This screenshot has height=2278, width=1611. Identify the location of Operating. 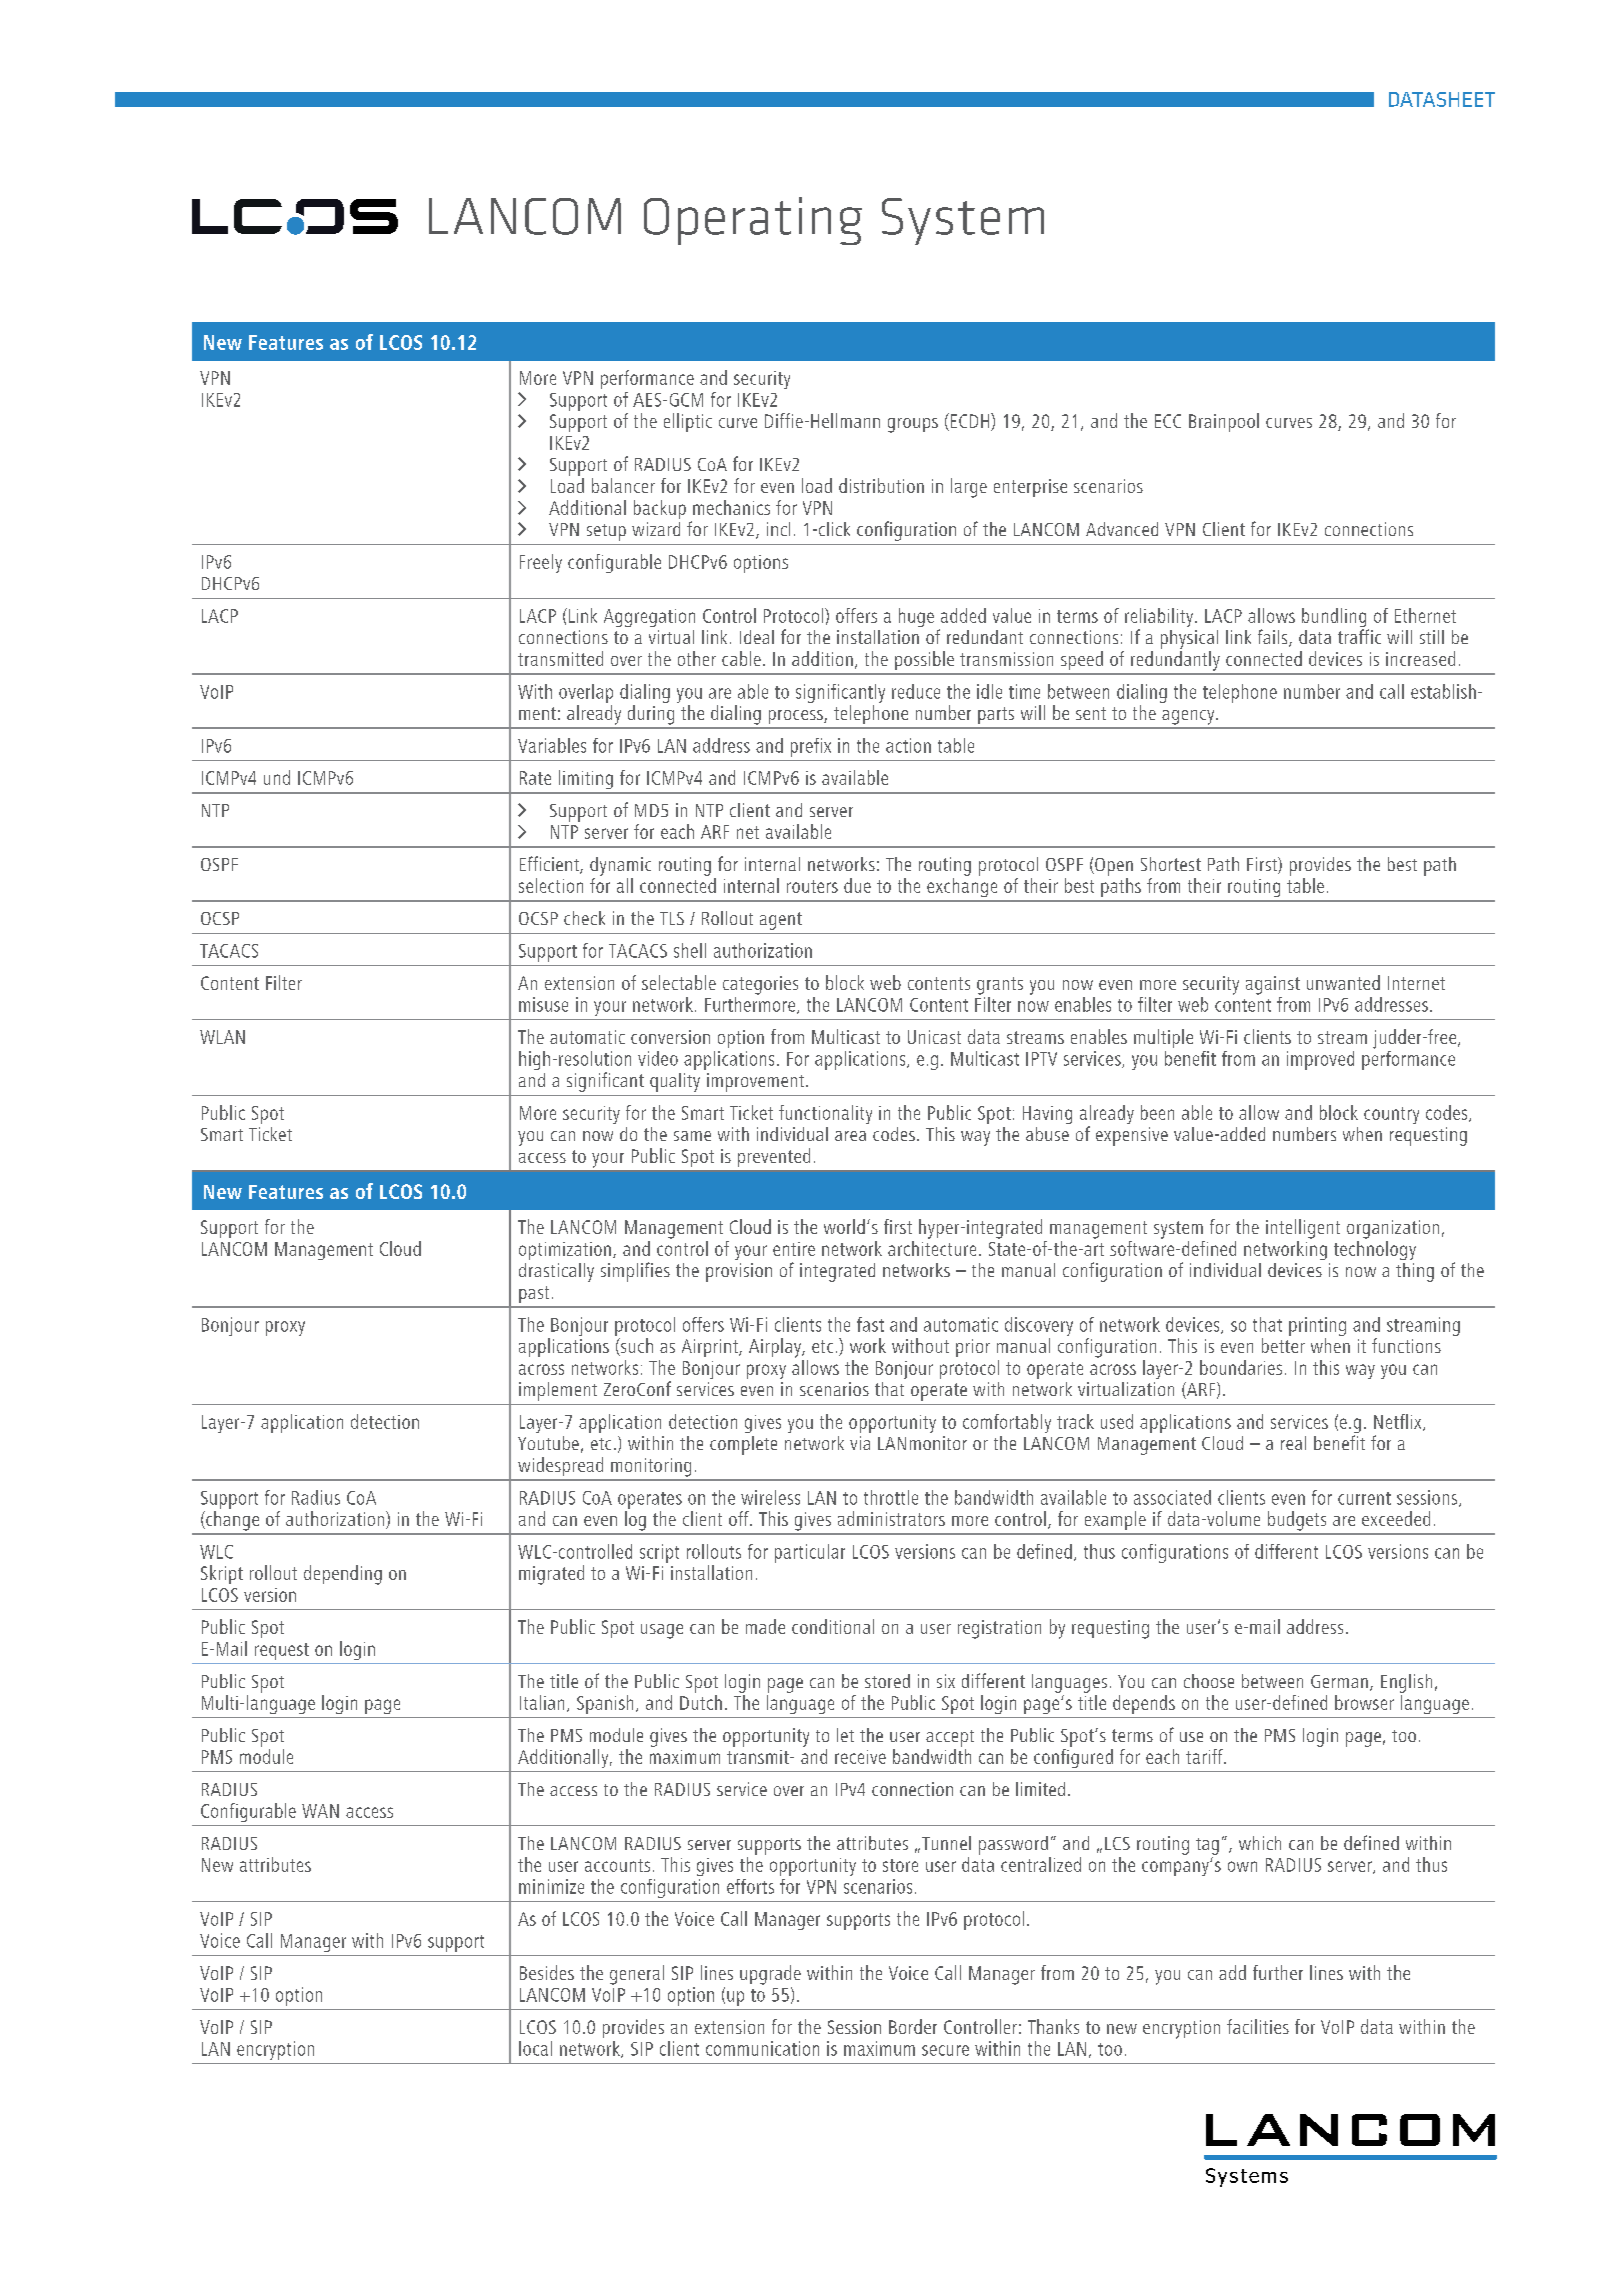
(753, 221).
